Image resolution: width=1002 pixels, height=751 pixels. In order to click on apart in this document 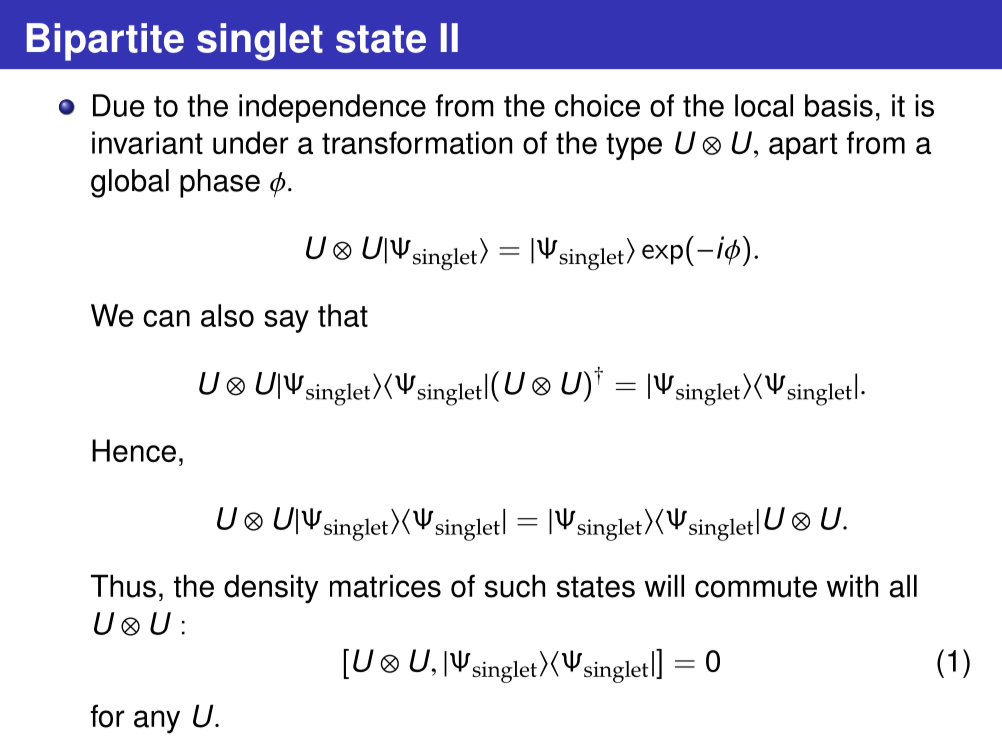, I will do `click(803, 146)`.
